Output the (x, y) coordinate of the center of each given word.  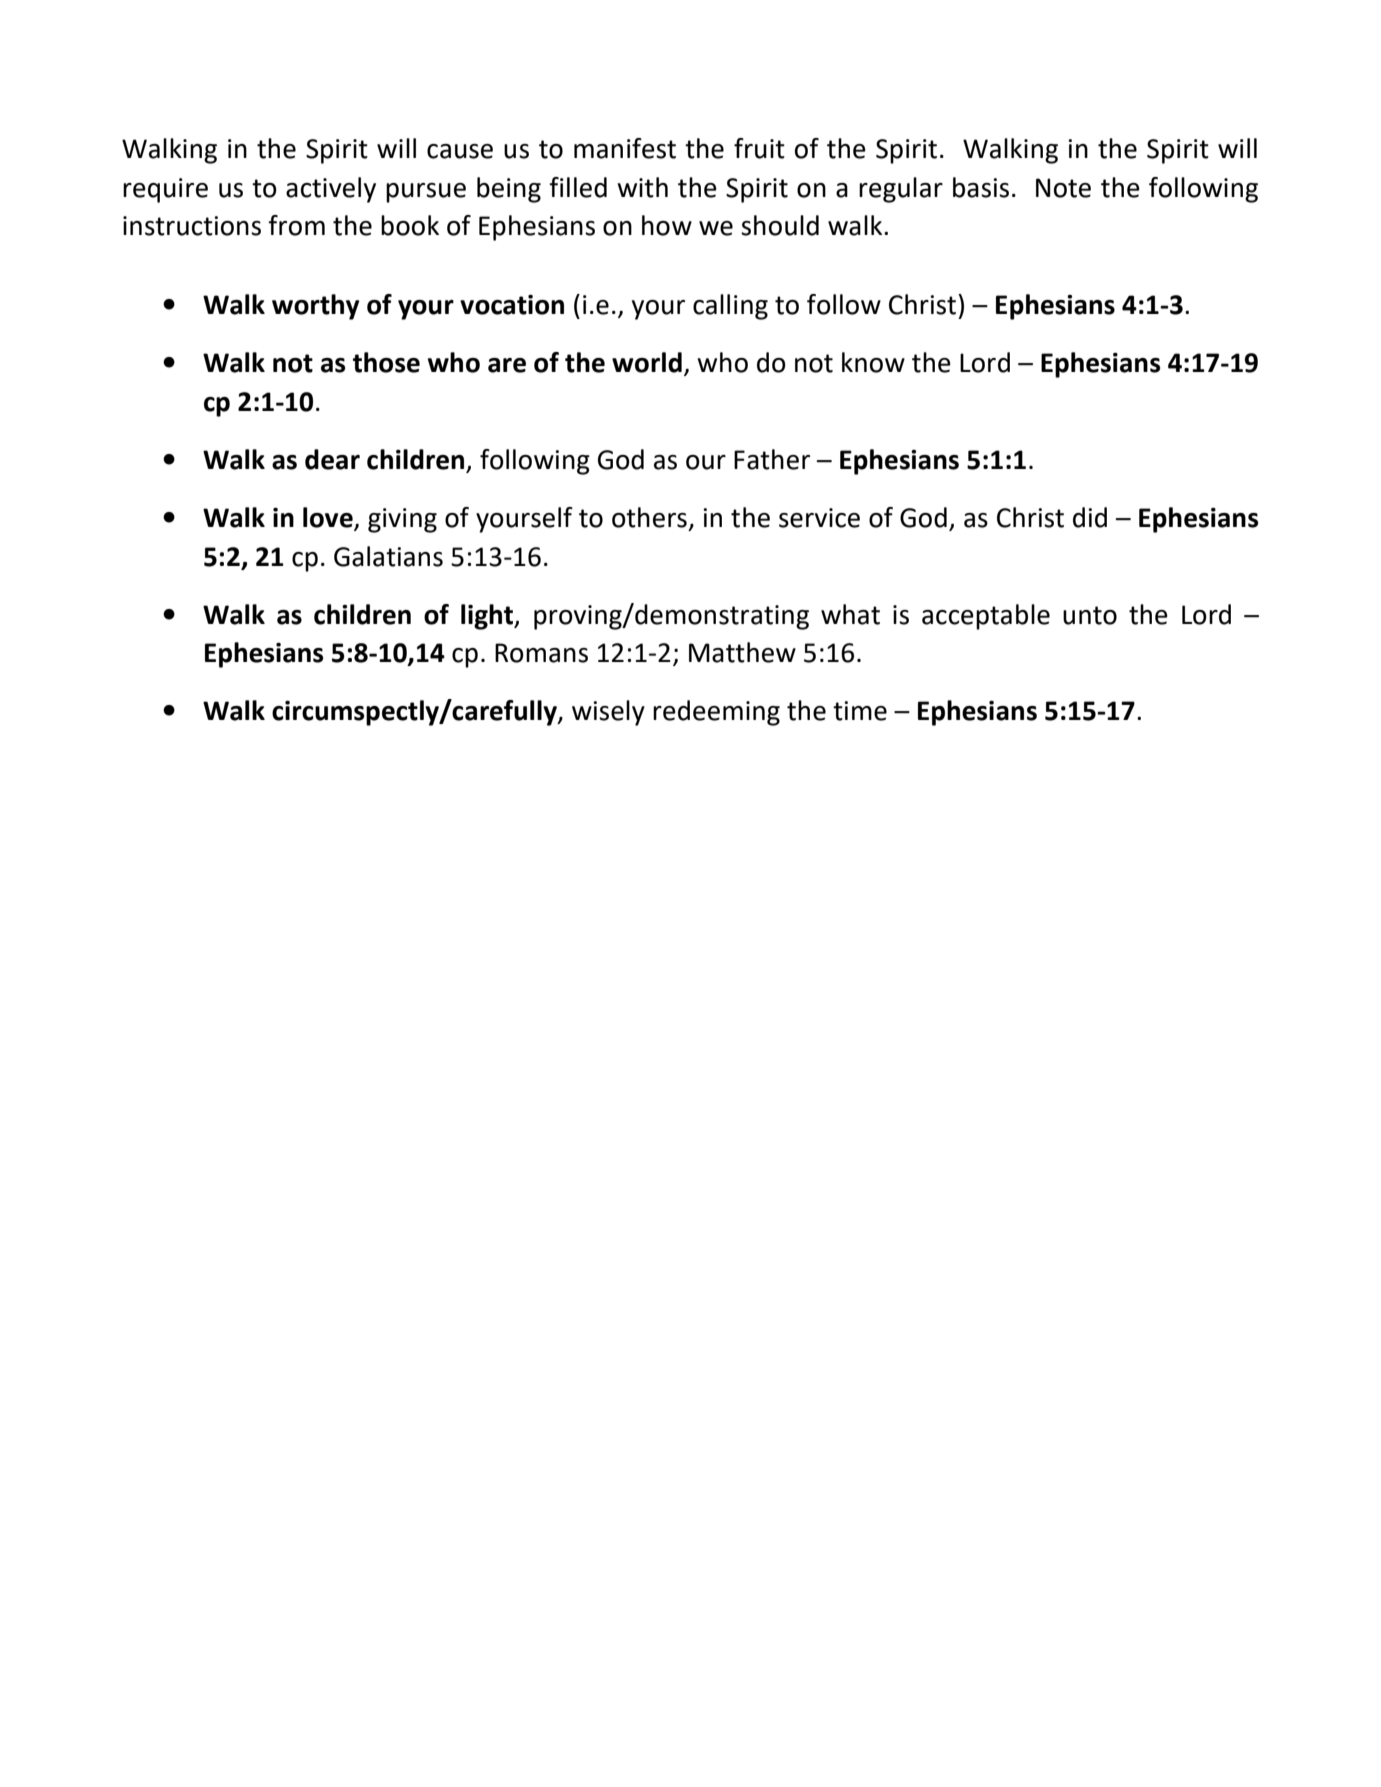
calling (730, 307)
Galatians (388, 556)
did (1090, 517)
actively (331, 190)
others (649, 517)
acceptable (986, 617)
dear (332, 459)
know (873, 362)
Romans (541, 653)
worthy (316, 307)
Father (772, 459)
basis (981, 187)
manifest (625, 148)
